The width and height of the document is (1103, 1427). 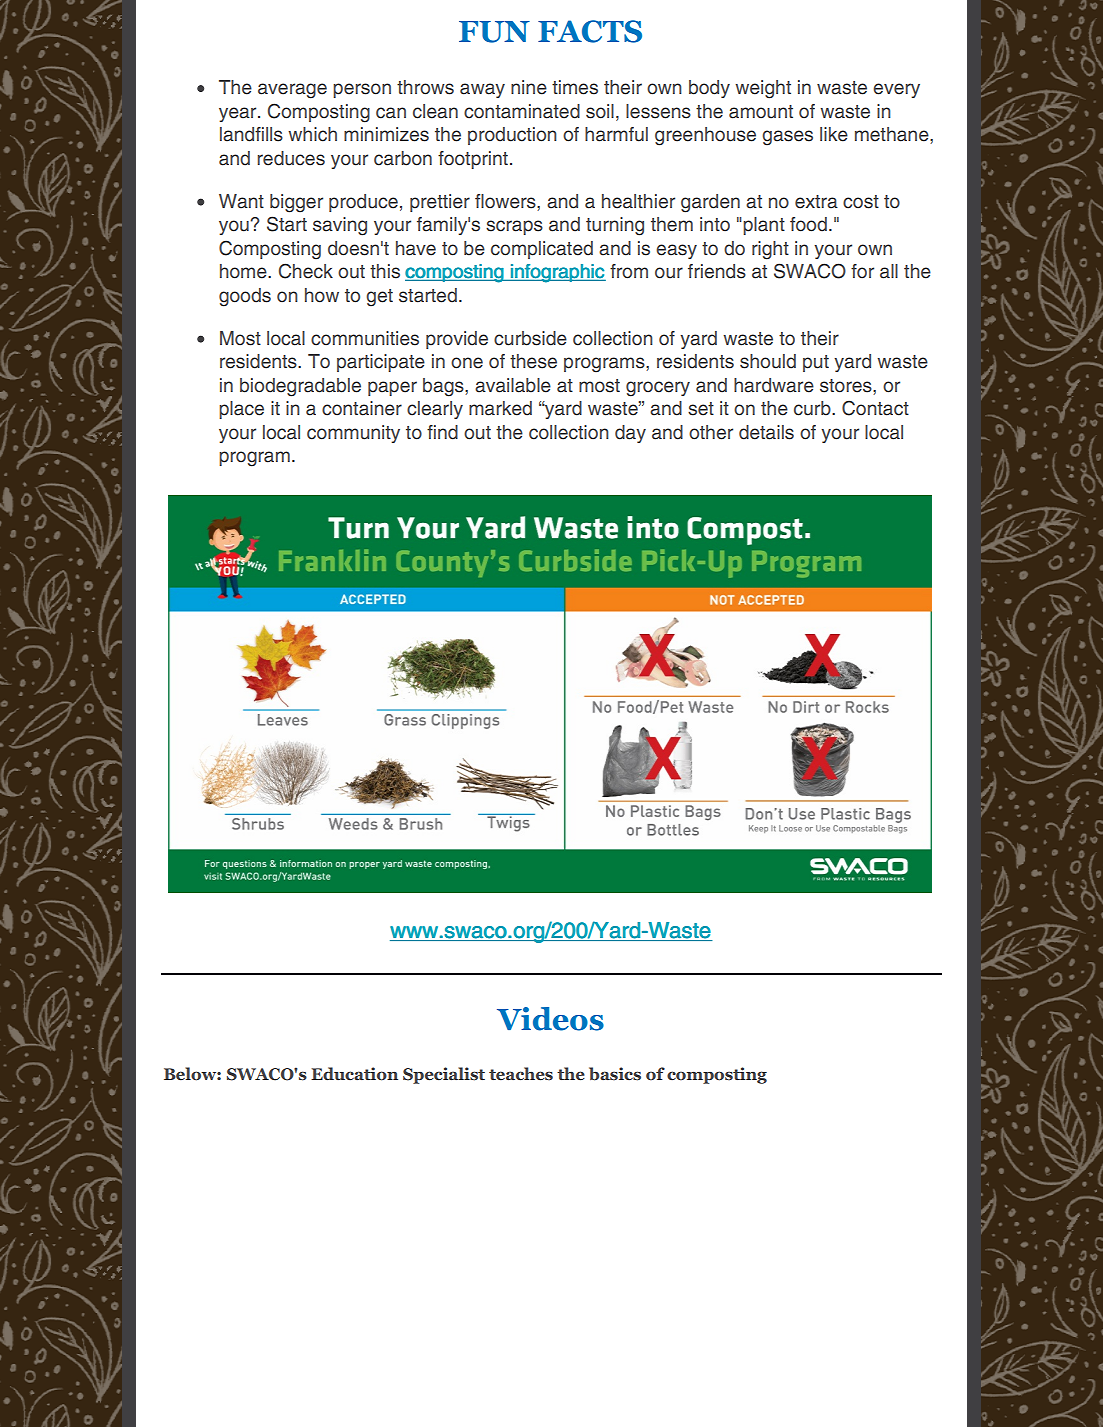 What do you see at coordinates (444, 1075) in the document?
I see `Specialist` at bounding box center [444, 1075].
